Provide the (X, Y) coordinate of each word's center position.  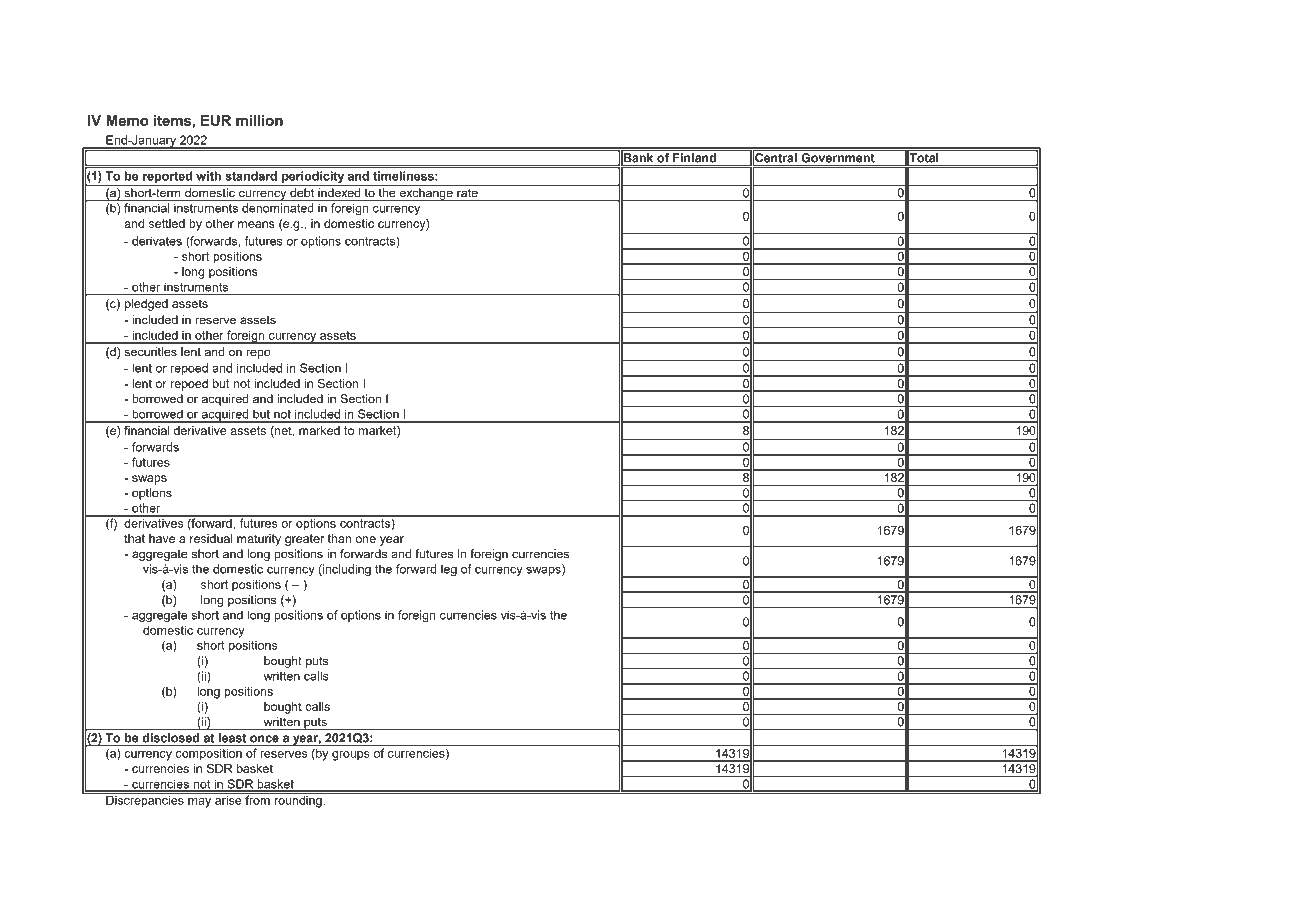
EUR (216, 120)
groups (351, 756)
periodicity (313, 178)
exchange (426, 194)
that (134, 538)
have (162, 538)
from (257, 799)
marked (319, 430)
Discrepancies (145, 800)
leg (449, 570)
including (346, 570)
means (256, 224)
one (366, 539)
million (259, 120)
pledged (146, 305)
